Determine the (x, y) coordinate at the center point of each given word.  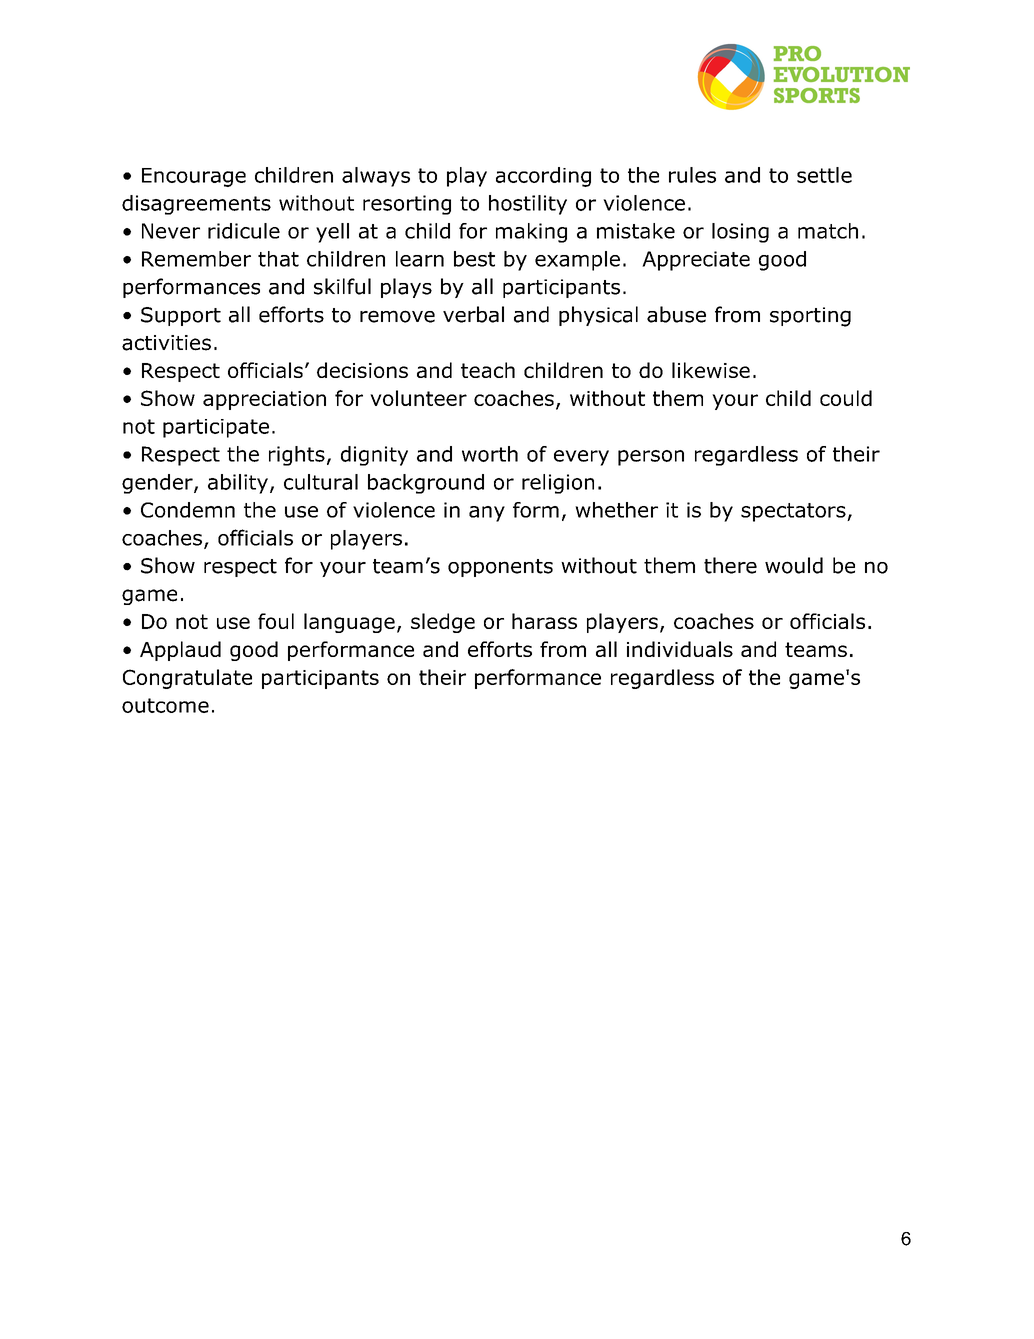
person (651, 458)
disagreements (196, 205)
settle (824, 175)
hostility (528, 205)
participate (216, 428)
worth (490, 454)
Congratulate (187, 679)
